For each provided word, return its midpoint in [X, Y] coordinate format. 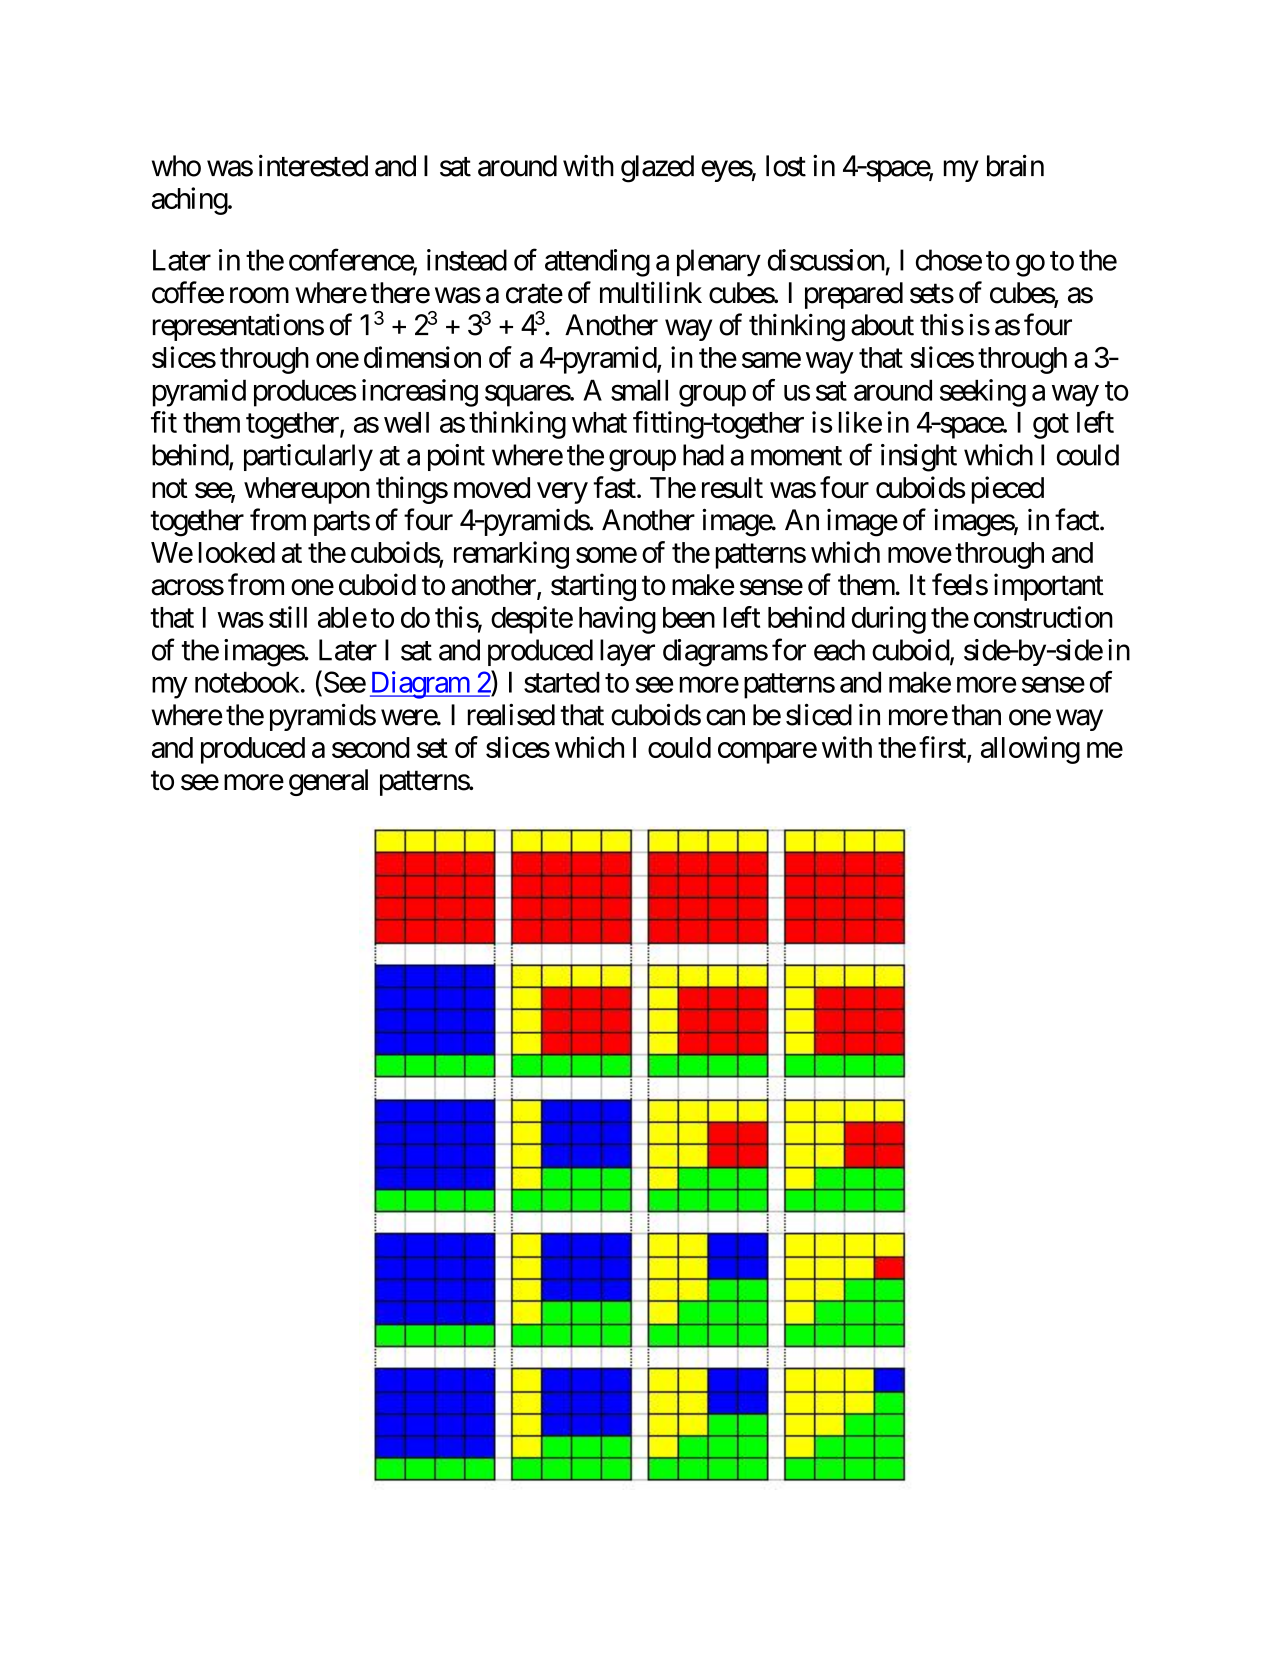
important [1049, 587]
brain [1015, 165]
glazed [657, 169]
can [725, 718]
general [328, 782]
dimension [422, 357]
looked [237, 552]
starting [593, 587]
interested [313, 165]
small [639, 390]
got [1051, 426]
